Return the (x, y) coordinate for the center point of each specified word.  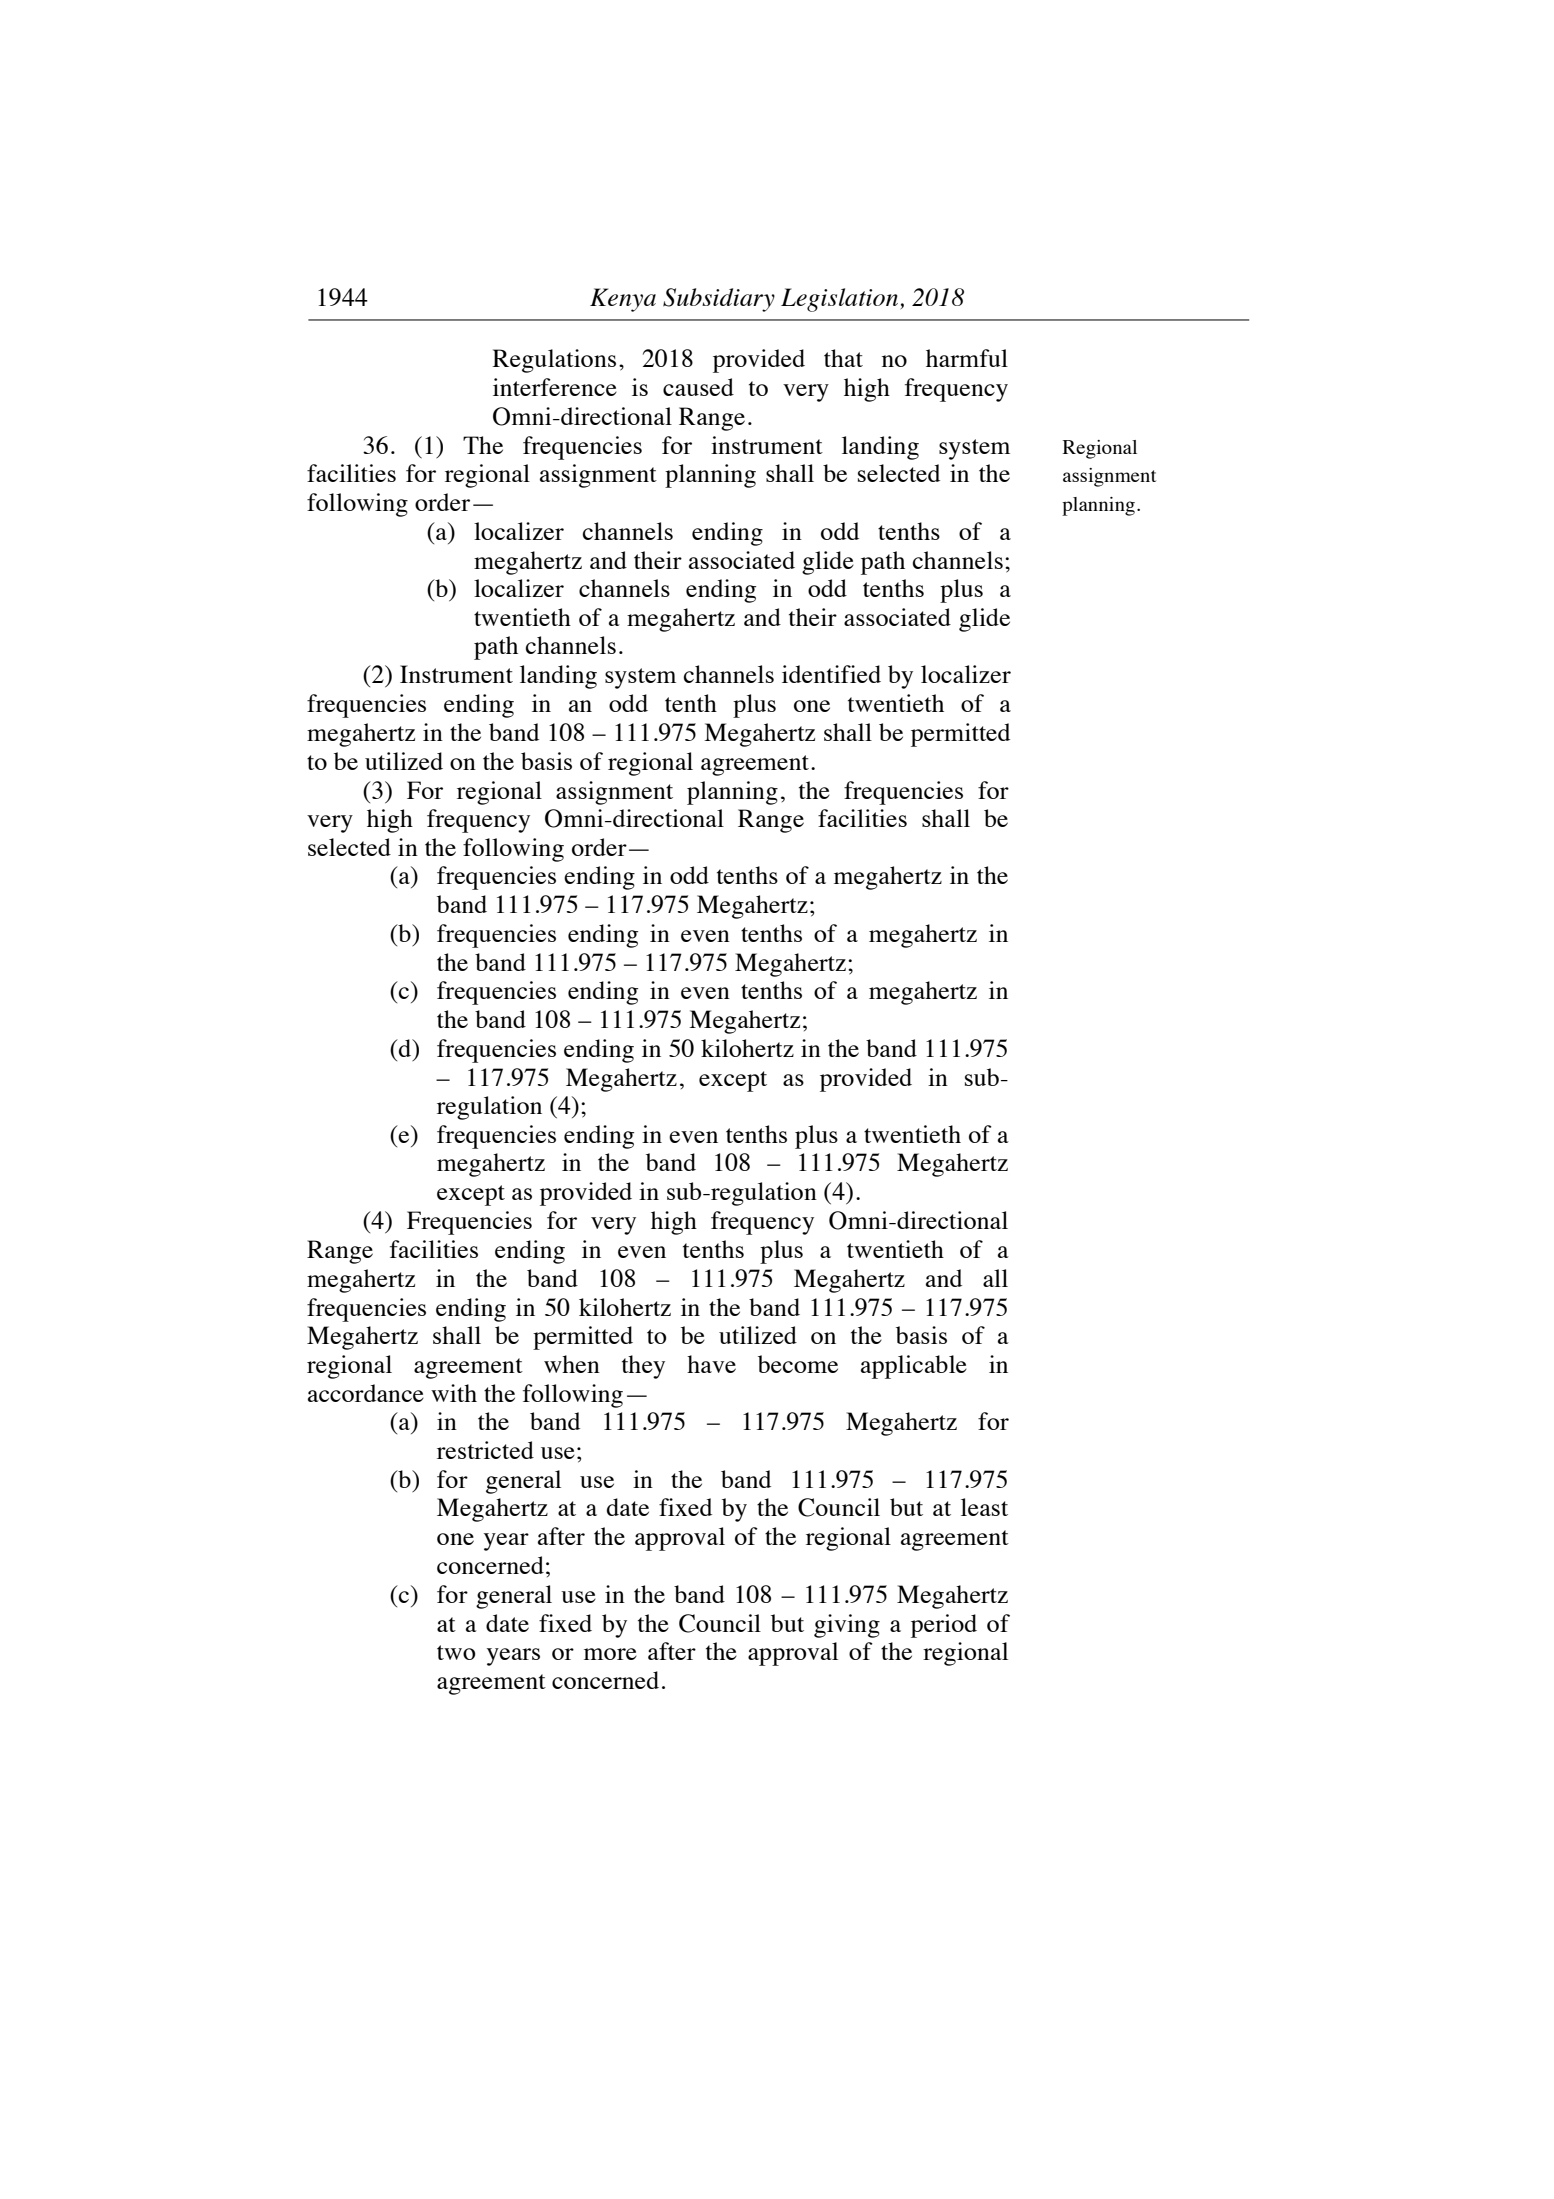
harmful (967, 358)
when (572, 1364)
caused (698, 387)
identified (831, 674)
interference (555, 387)
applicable (914, 1367)
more (610, 1654)
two (456, 1652)
